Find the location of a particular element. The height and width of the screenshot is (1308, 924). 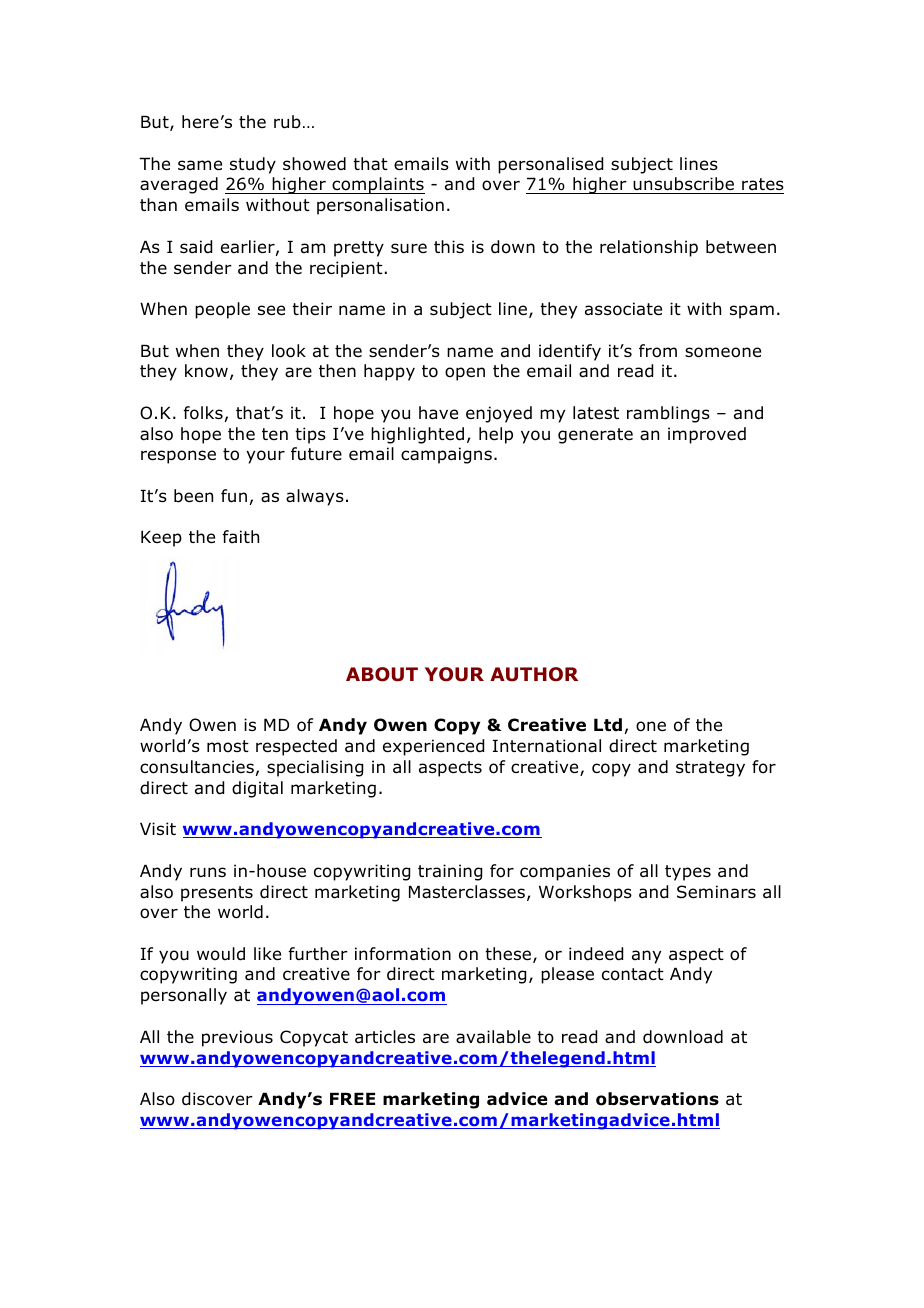

fun is located at coordinates (234, 496).
